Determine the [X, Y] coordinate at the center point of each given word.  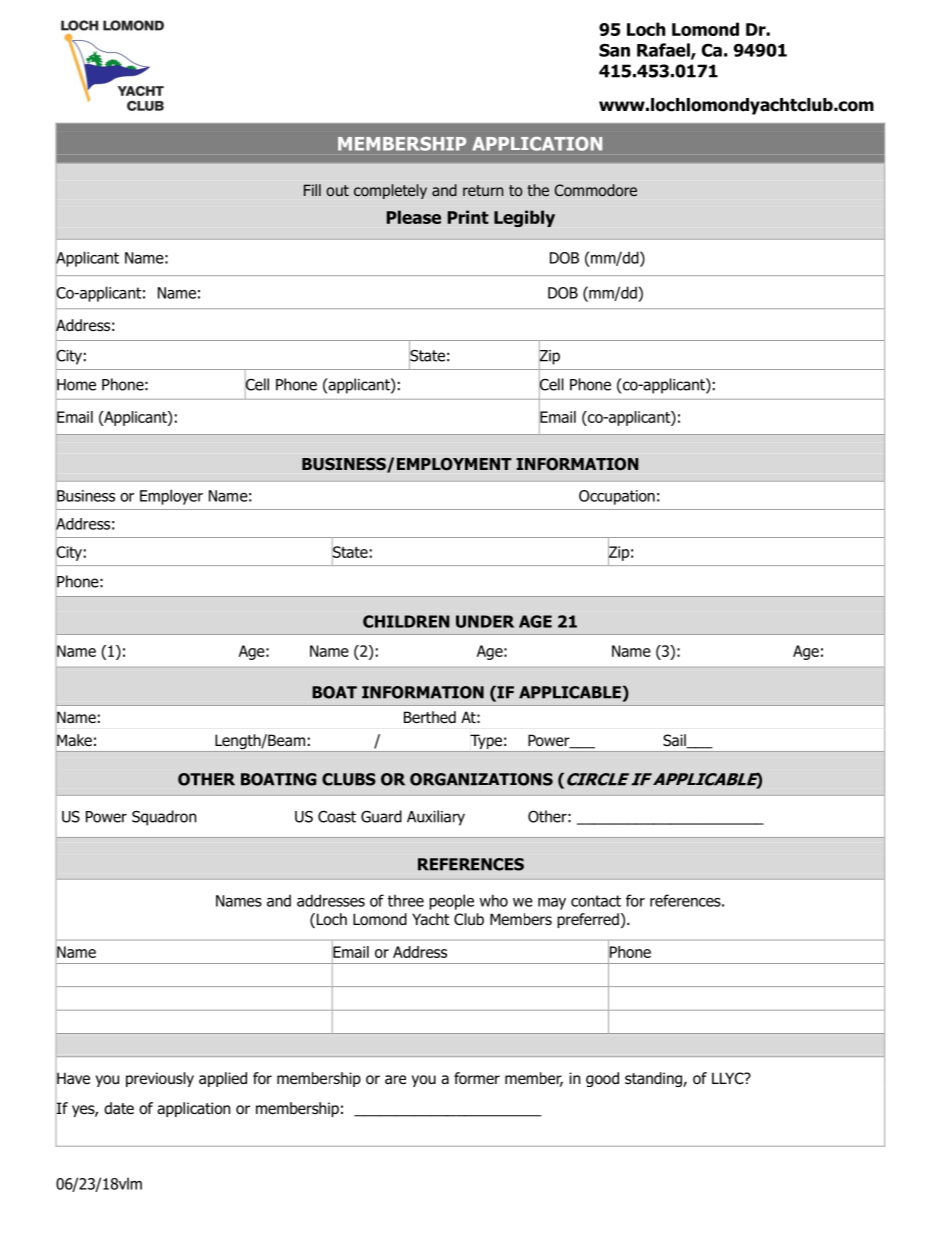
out [337, 190]
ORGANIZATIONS [481, 779]
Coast [337, 816]
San [614, 50]
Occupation [617, 497]
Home [76, 385]
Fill [312, 190]
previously [160, 1079]
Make [74, 740]
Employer [171, 497]
